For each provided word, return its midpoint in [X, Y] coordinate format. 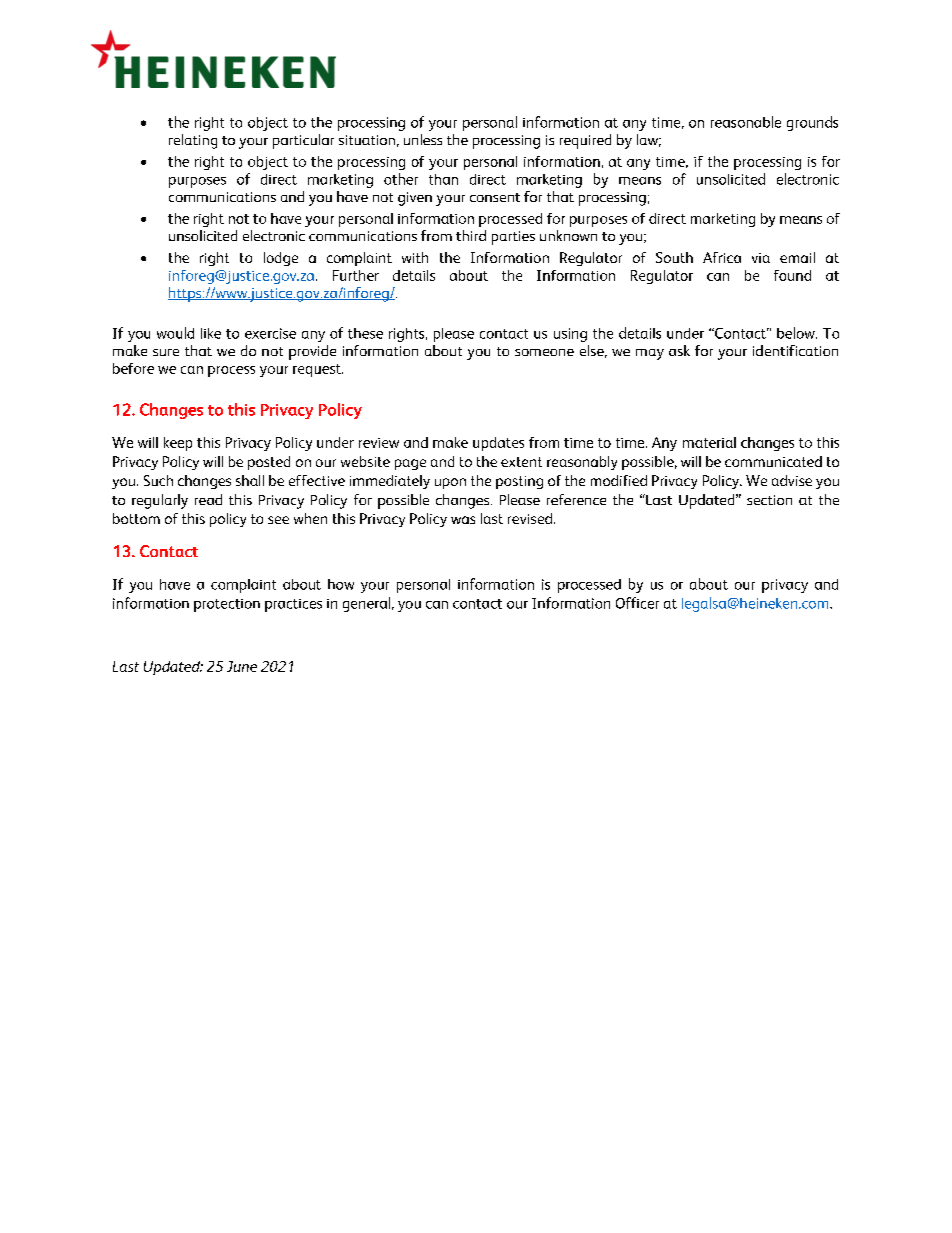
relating [193, 141]
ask [679, 350]
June [242, 666]
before [133, 368]
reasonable [746, 122]
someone [544, 352]
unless [423, 139]
